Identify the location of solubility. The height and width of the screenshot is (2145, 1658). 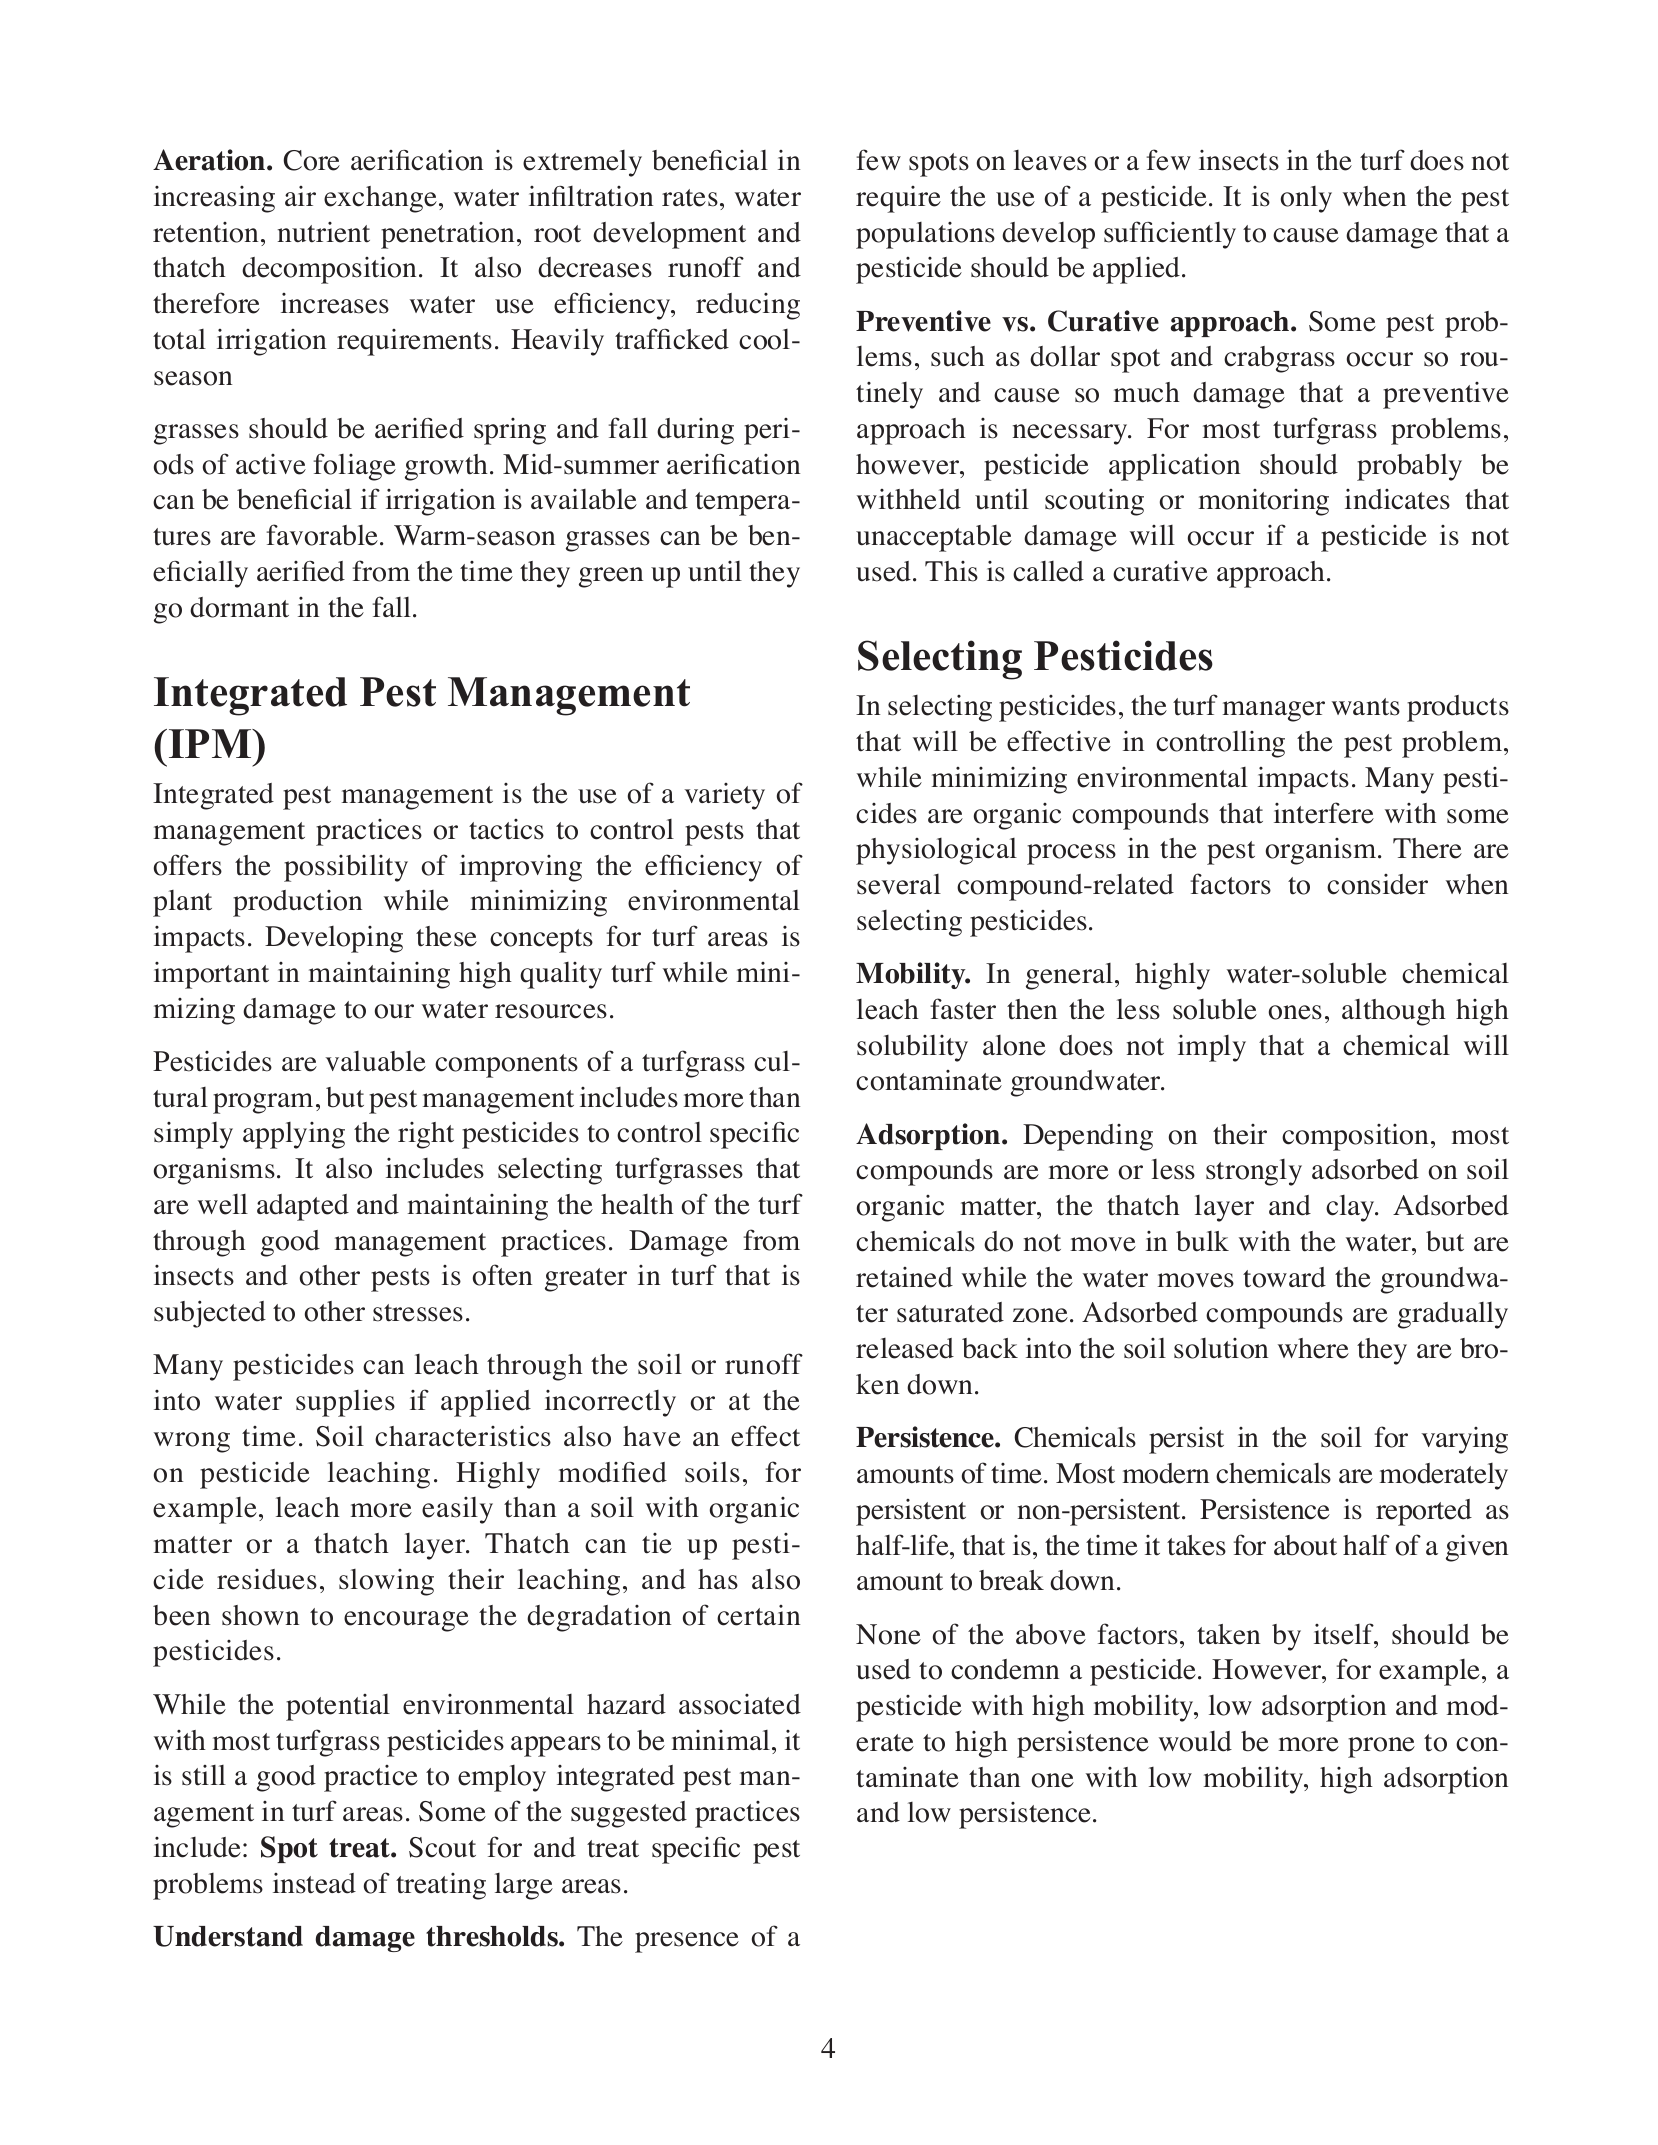
(912, 1048).
